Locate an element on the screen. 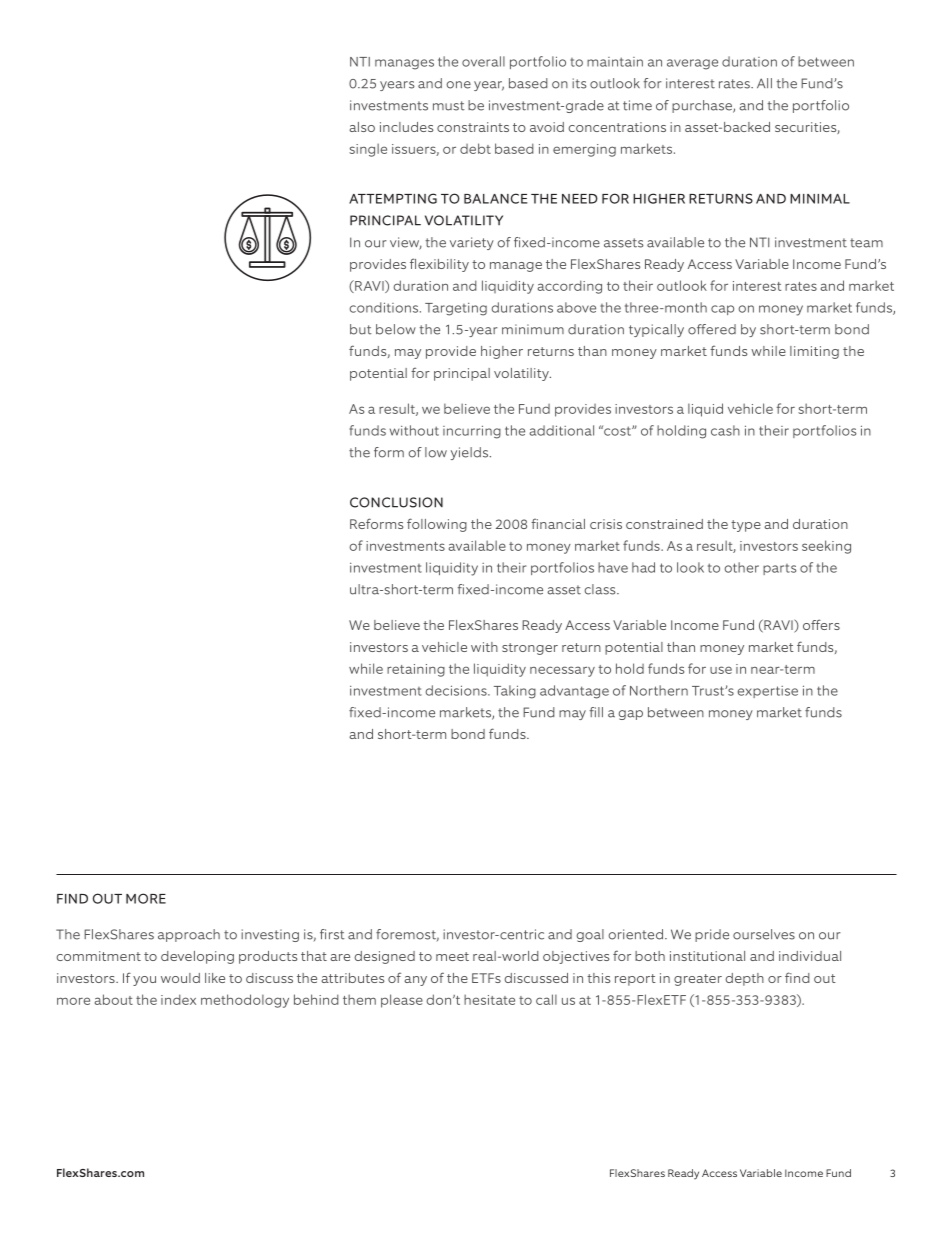 This screenshot has width=952, height=1233. type is located at coordinates (746, 526).
